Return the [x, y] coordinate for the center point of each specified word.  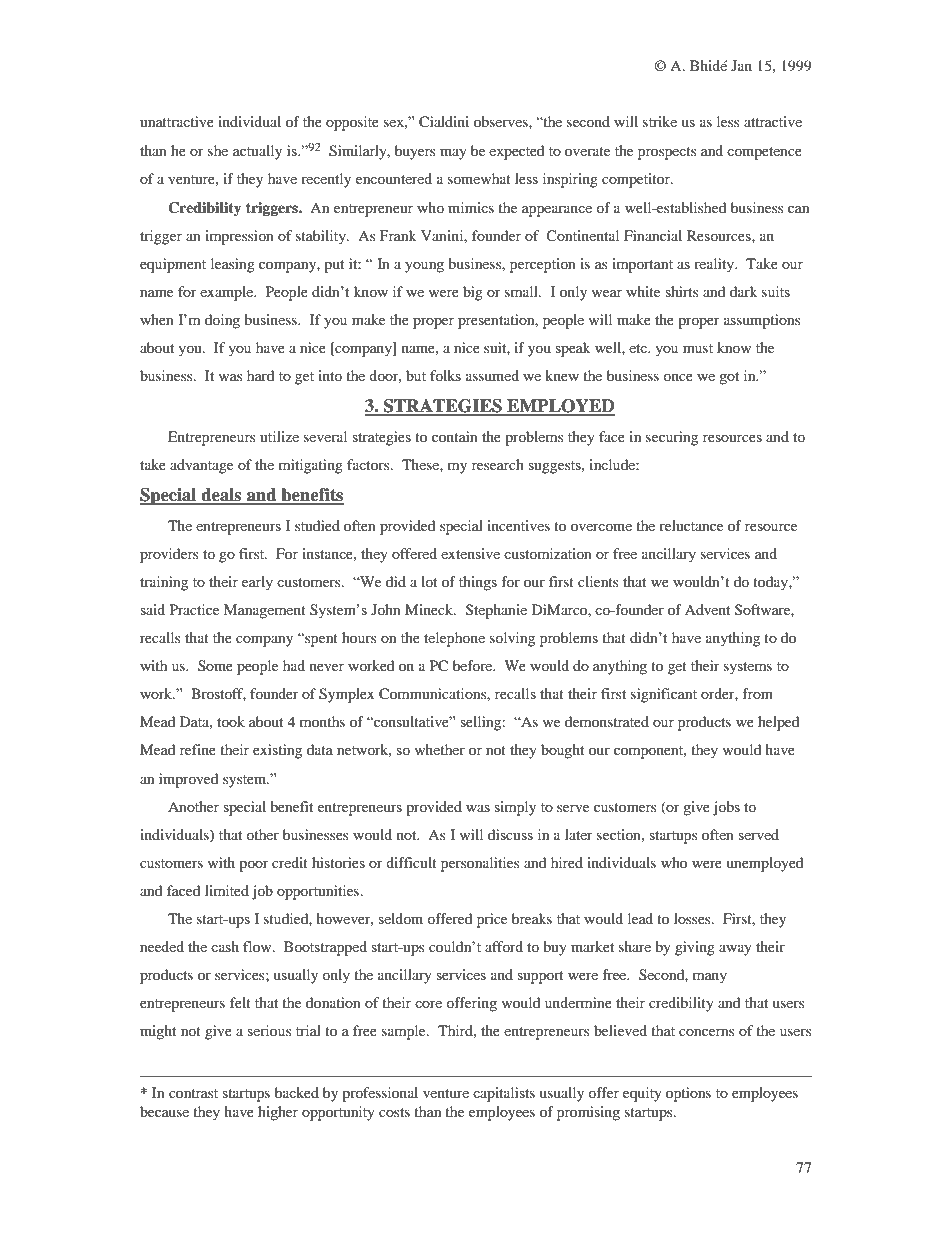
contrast [193, 1093]
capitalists [504, 1094]
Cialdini [444, 122]
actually [257, 152]
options [688, 1094]
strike [660, 121]
